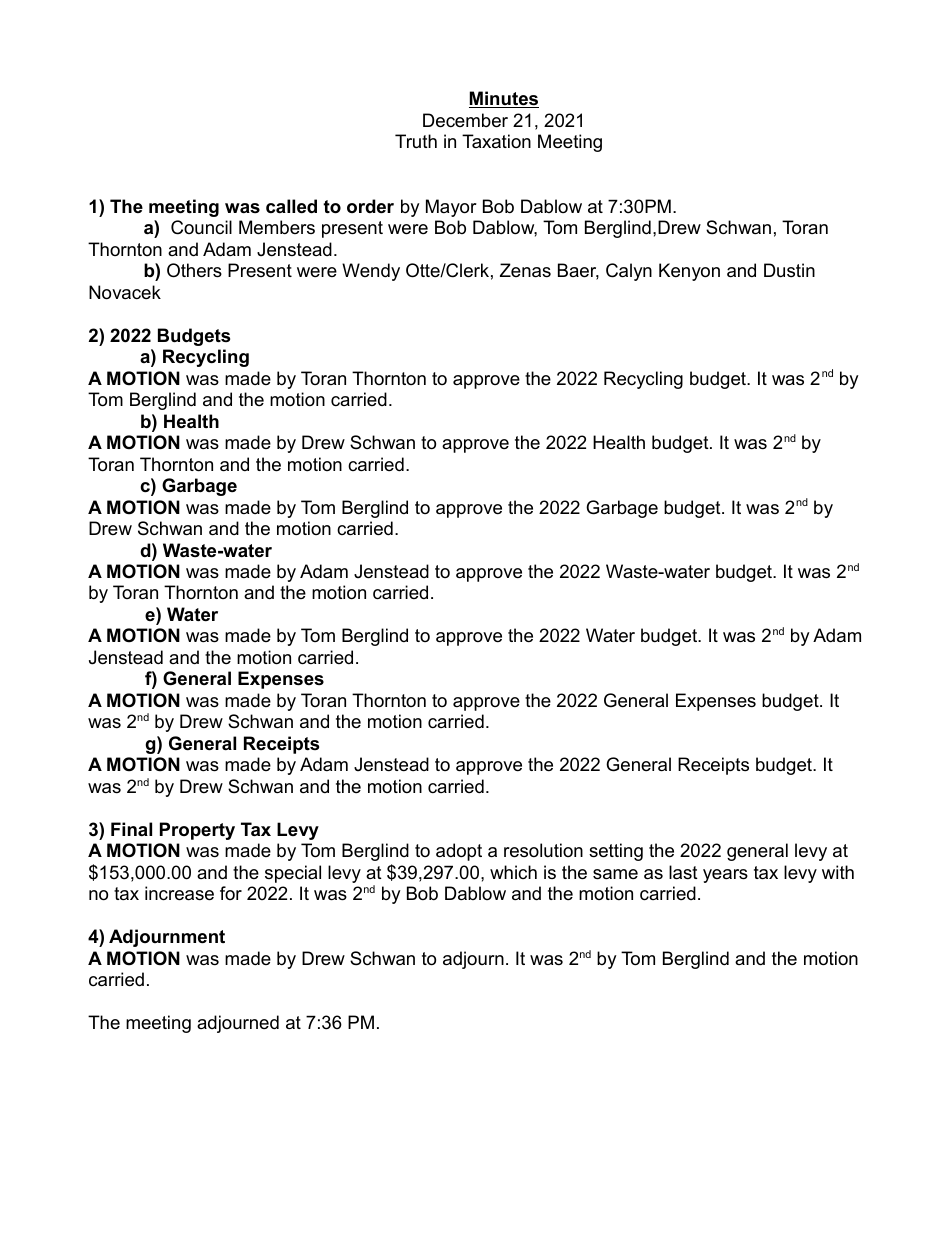  I want to click on Dustin, so click(789, 270).
